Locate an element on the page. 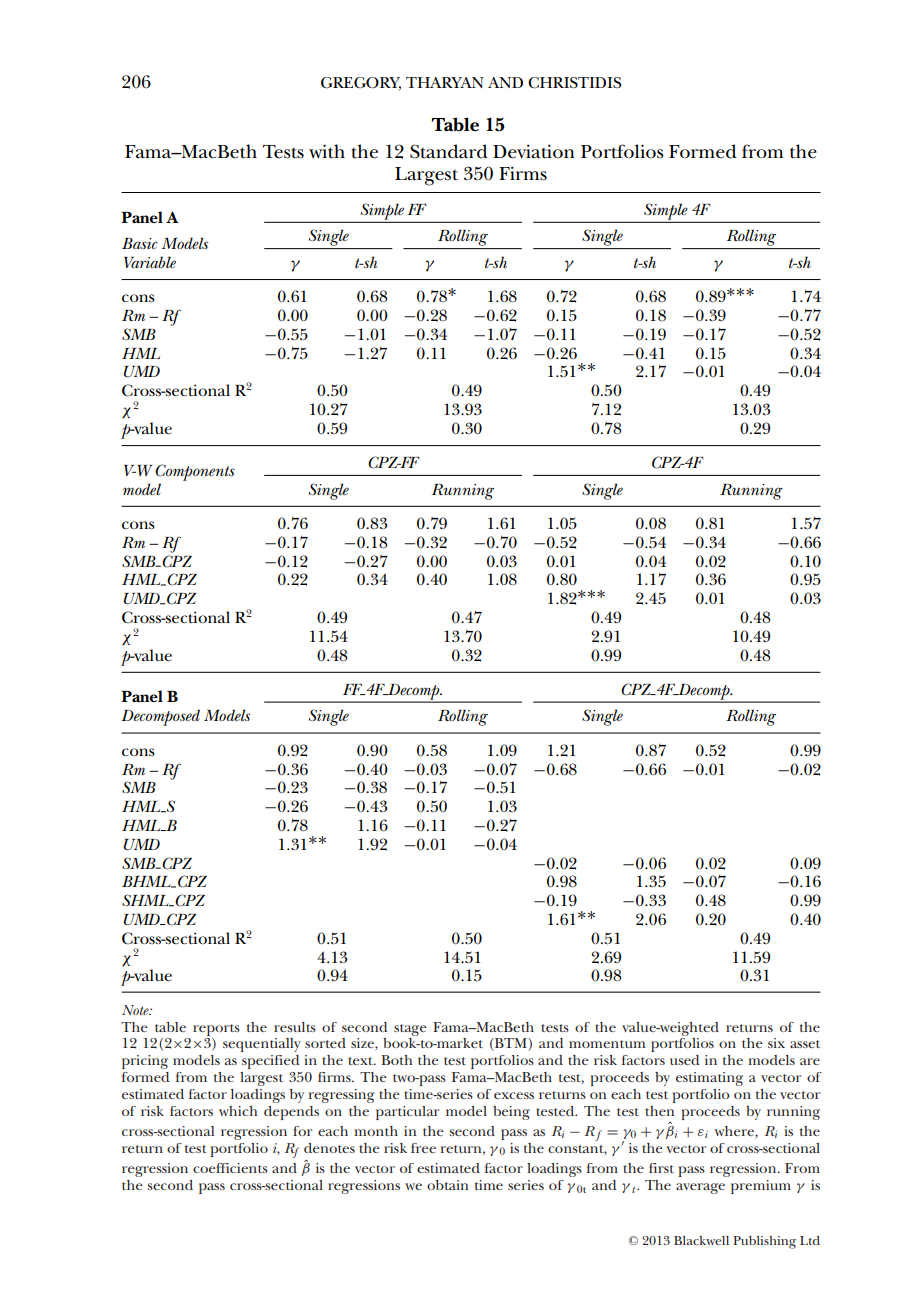 The height and width of the page is (1316, 914). six is located at coordinates (776, 1043).
